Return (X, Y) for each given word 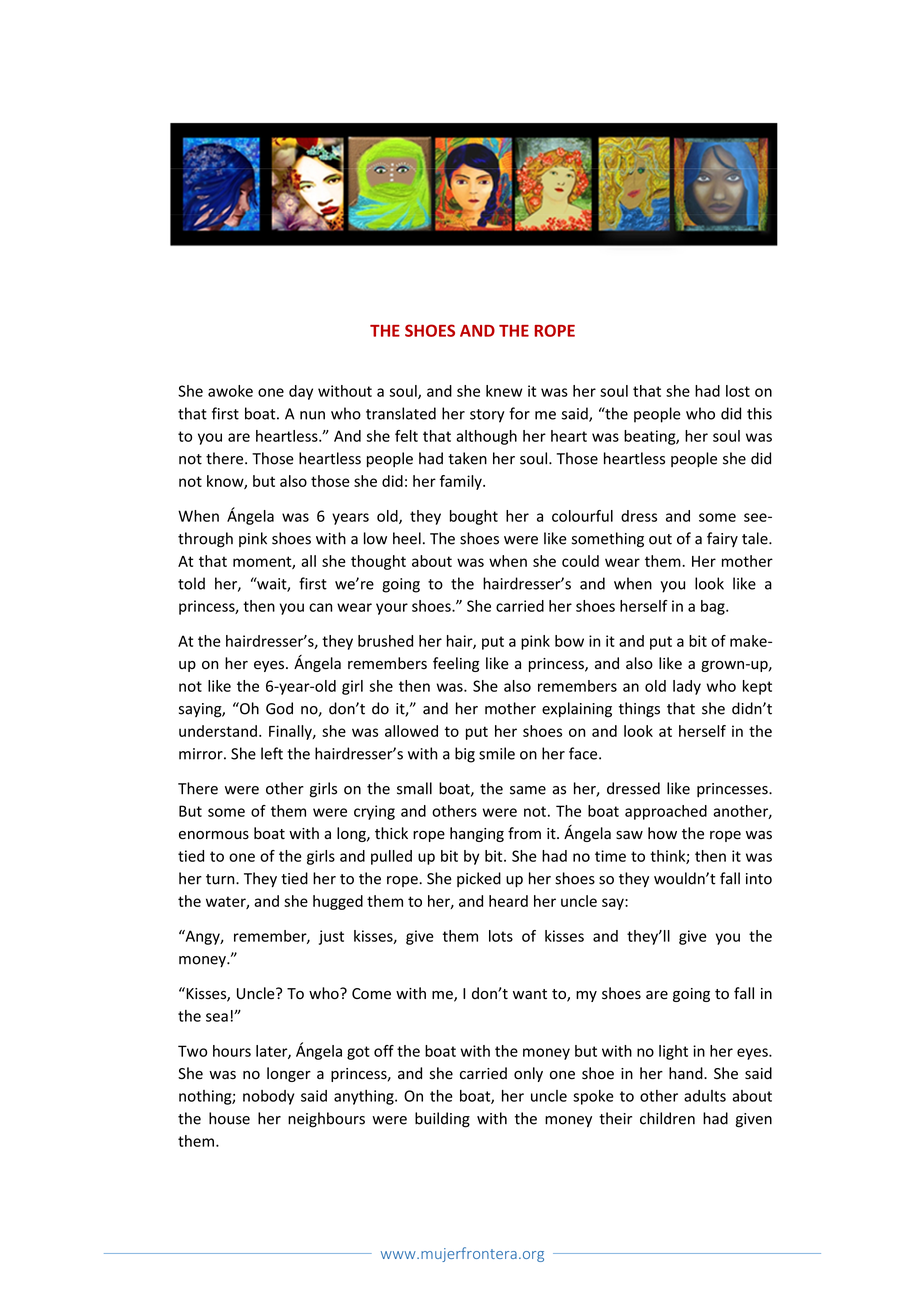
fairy (722, 539)
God (279, 708)
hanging (477, 834)
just (331, 937)
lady (687, 687)
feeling (456, 664)
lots (501, 936)
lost (738, 391)
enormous (214, 835)
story (487, 416)
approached (666, 812)
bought (474, 517)
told (191, 583)
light (673, 1052)
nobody (268, 1097)
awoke (230, 391)
